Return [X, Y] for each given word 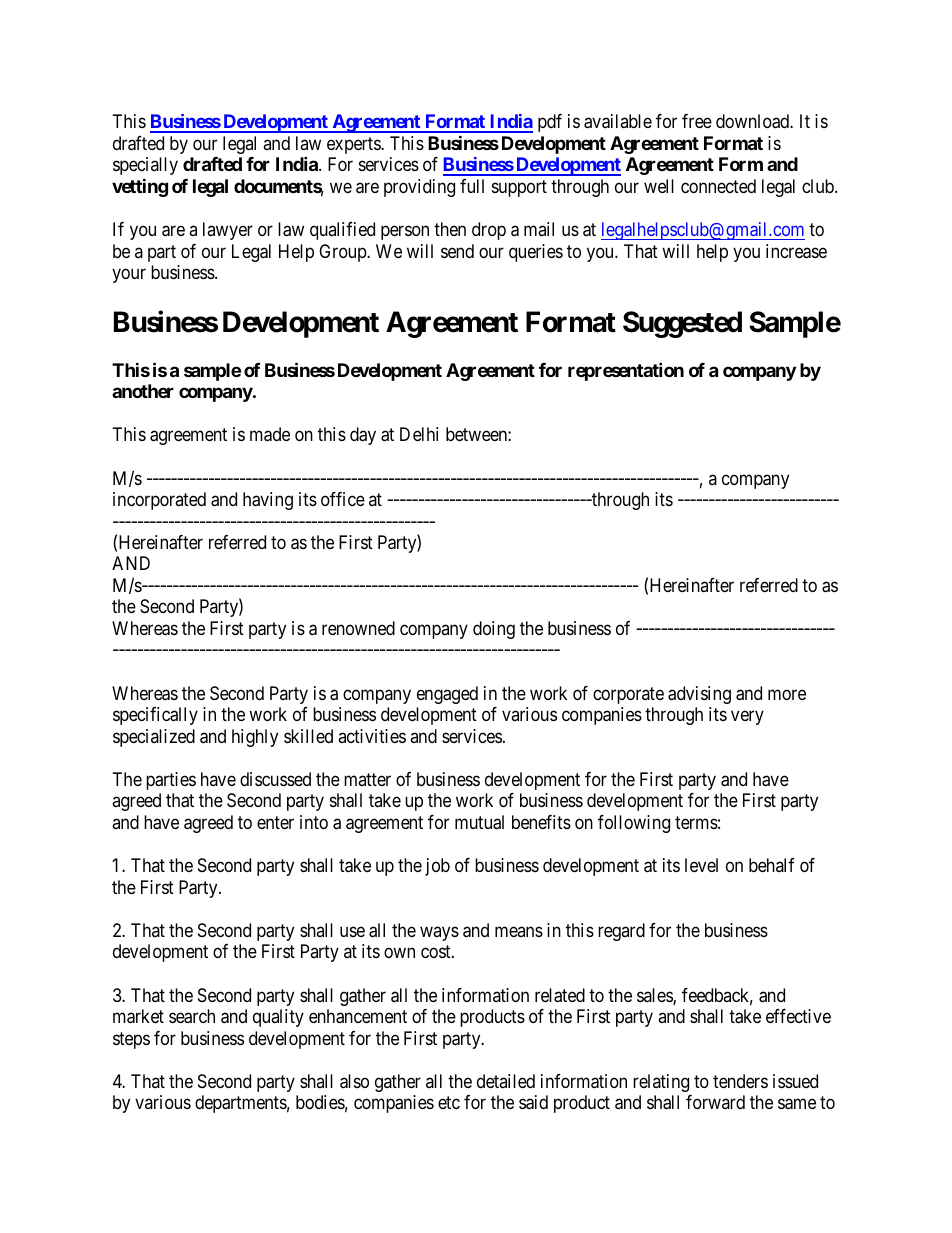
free [697, 121]
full [472, 186]
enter [275, 822]
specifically [155, 716]
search [192, 1016]
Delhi [419, 434]
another [143, 391]
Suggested [682, 324]
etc [449, 1103]
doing [494, 630]
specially [145, 166]
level [701, 865]
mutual [479, 822]
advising [699, 695]
